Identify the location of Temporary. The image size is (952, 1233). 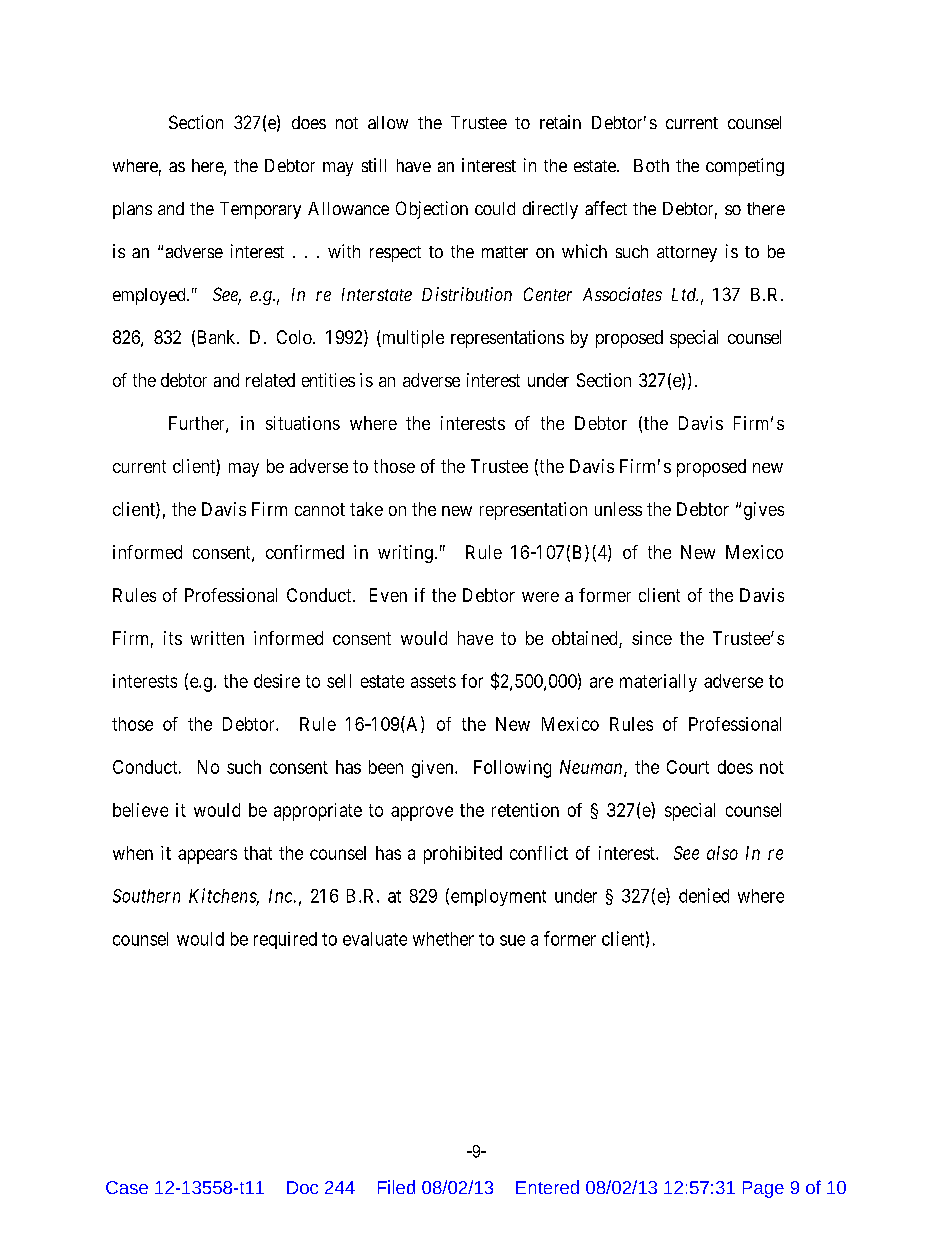
(260, 210).
